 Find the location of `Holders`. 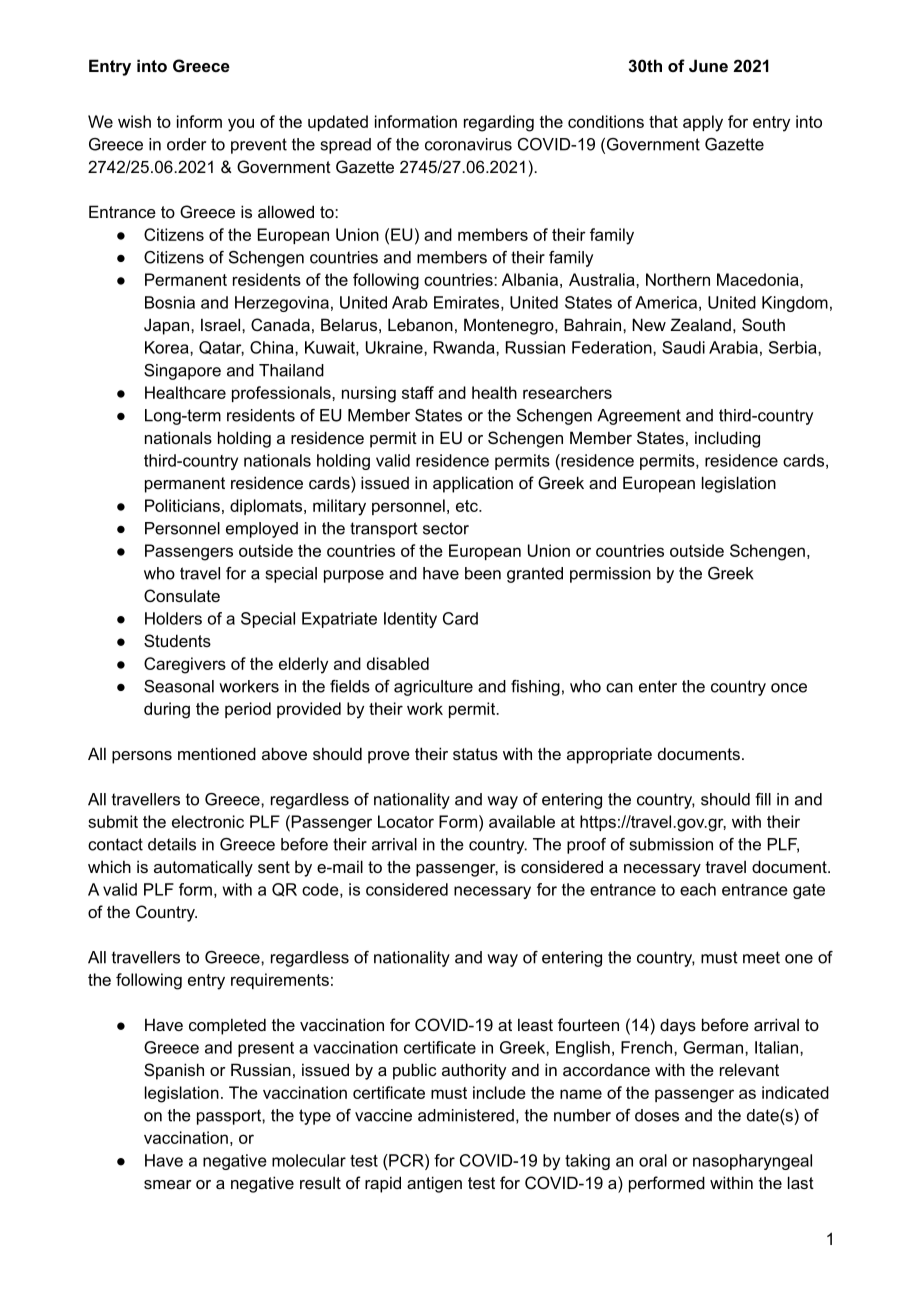

Holders is located at coordinates (173, 618).
